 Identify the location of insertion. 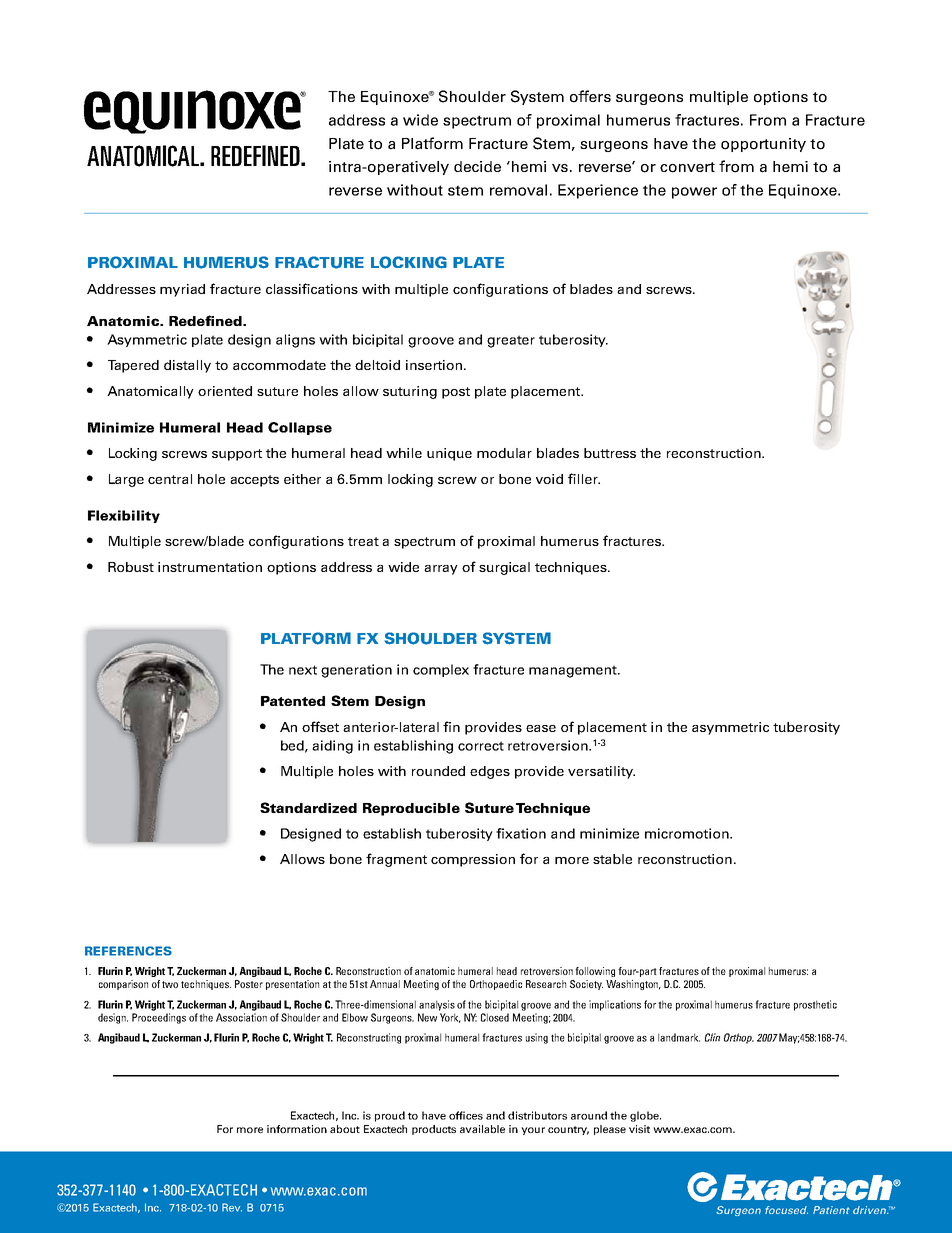
(435, 365).
